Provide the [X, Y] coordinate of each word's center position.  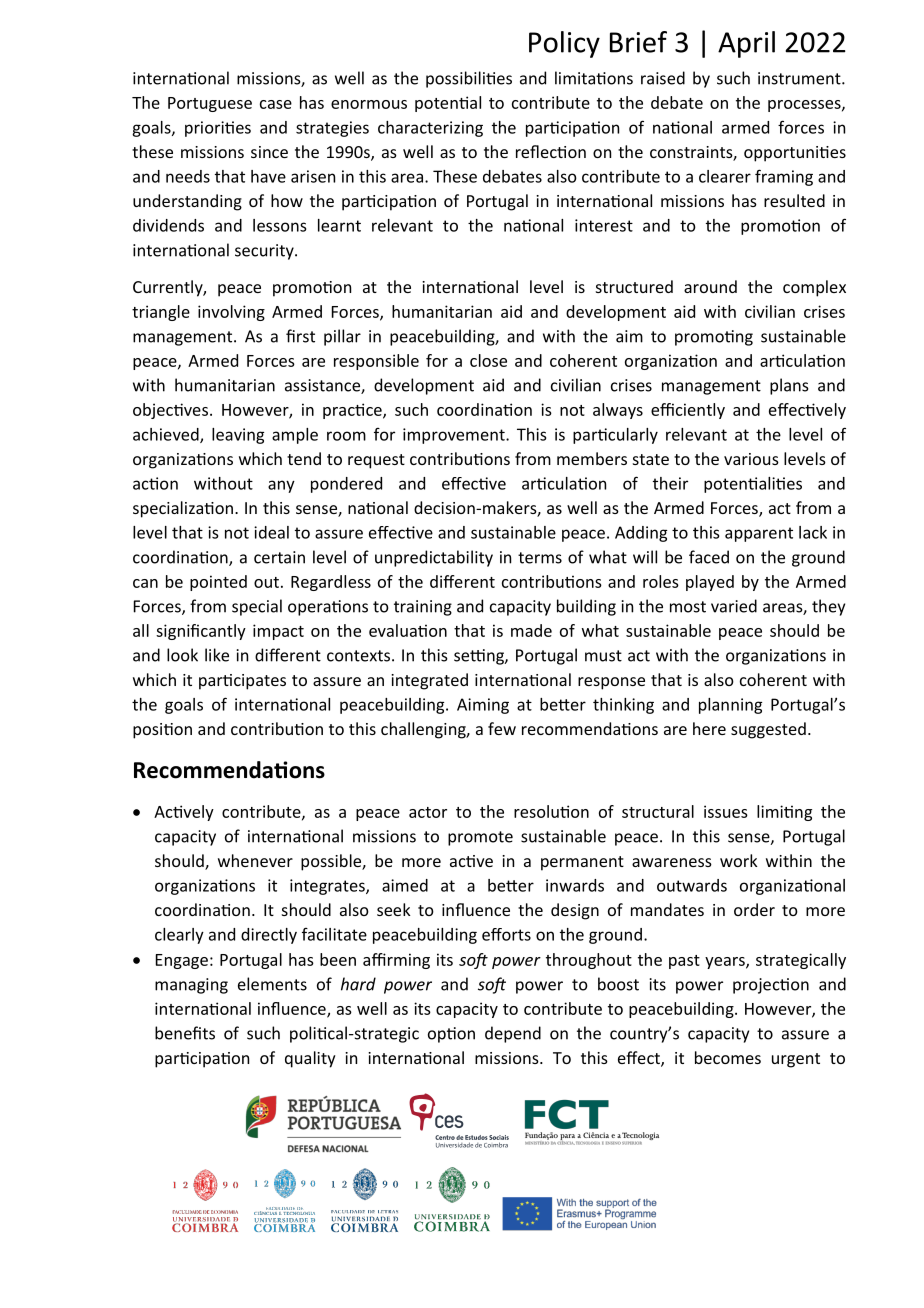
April [746, 44]
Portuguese [210, 104]
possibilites [469, 79]
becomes [728, 1057]
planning [730, 706]
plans [789, 386]
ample [295, 436]
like [217, 655]
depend [513, 1034]
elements [272, 984]
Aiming [483, 706]
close [488, 360]
